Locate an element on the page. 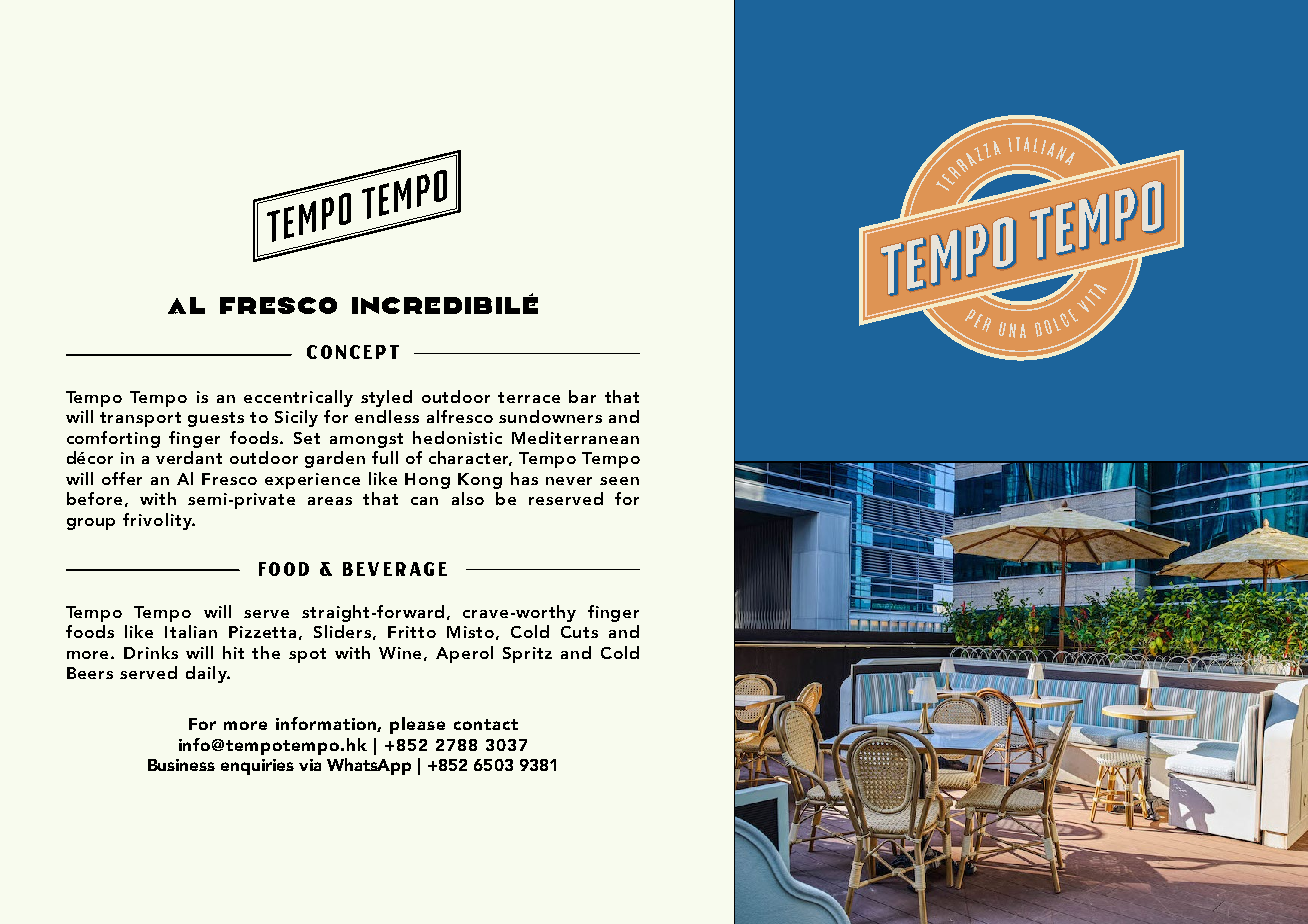 The height and width of the document is (924, 1308). contact is located at coordinates (486, 724).
